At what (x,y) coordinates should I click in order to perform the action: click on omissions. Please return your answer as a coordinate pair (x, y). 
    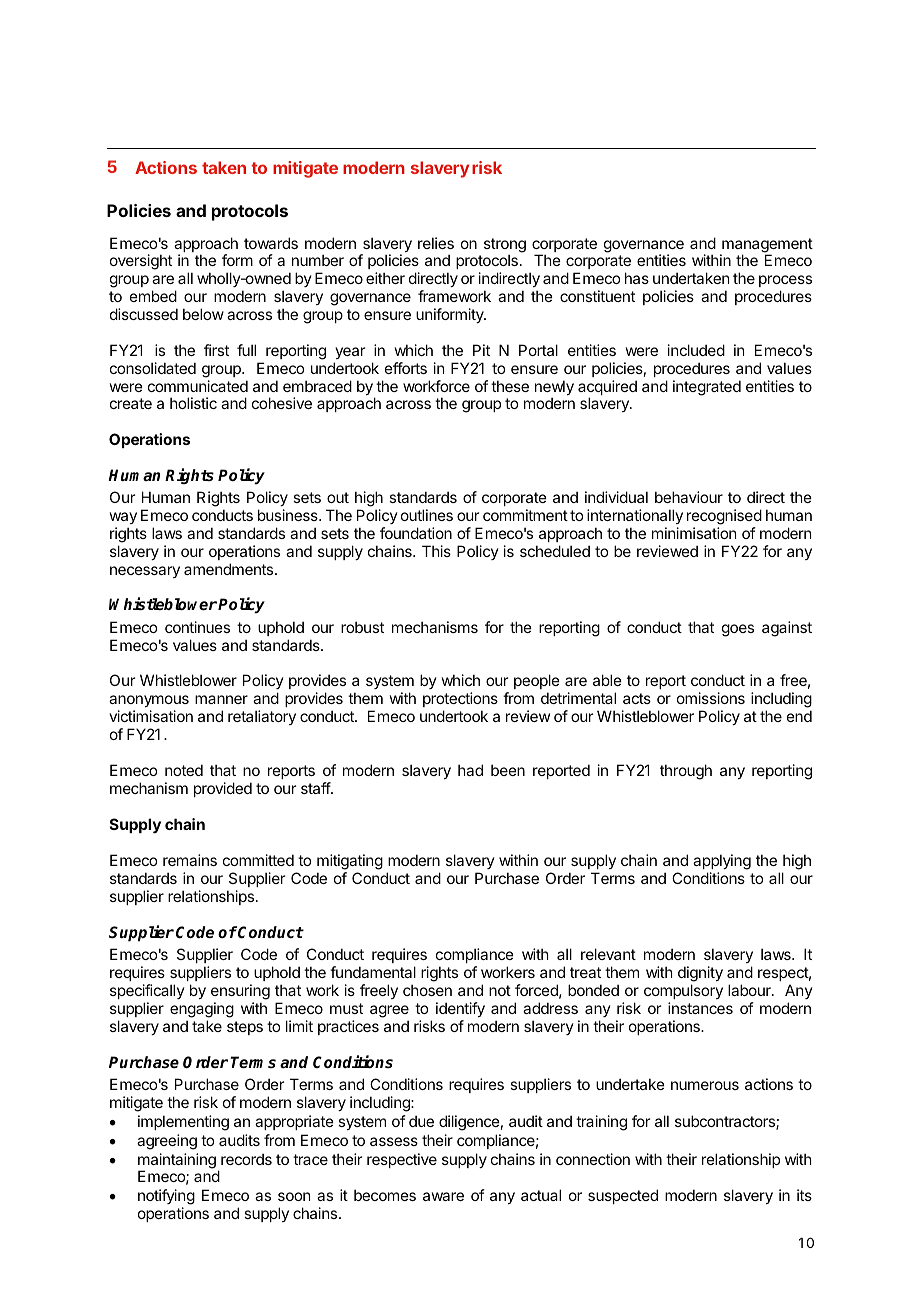
    Looking at the image, I should click on (711, 698).
